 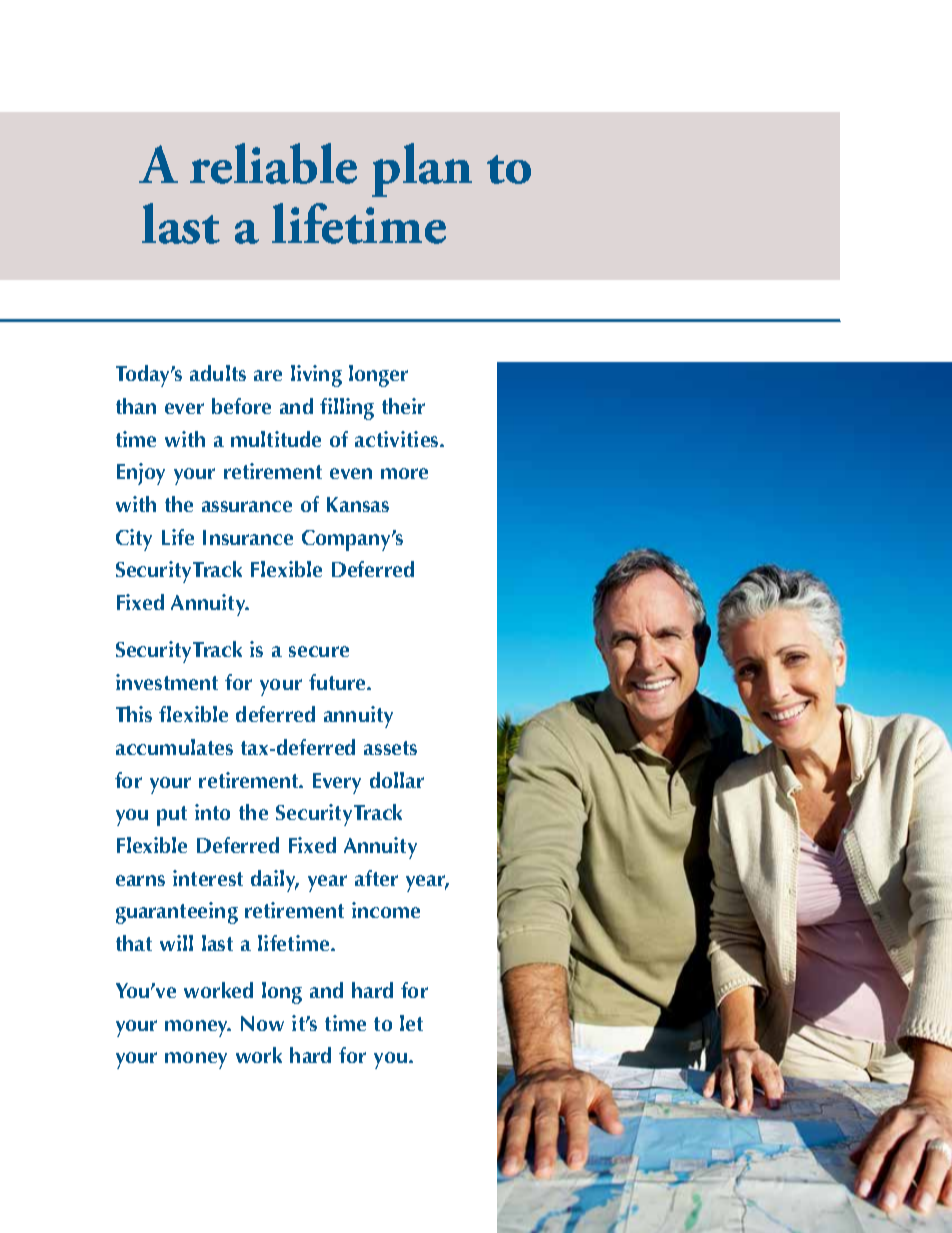 What do you see at coordinates (167, 682) in the image?
I see `investment` at bounding box center [167, 682].
